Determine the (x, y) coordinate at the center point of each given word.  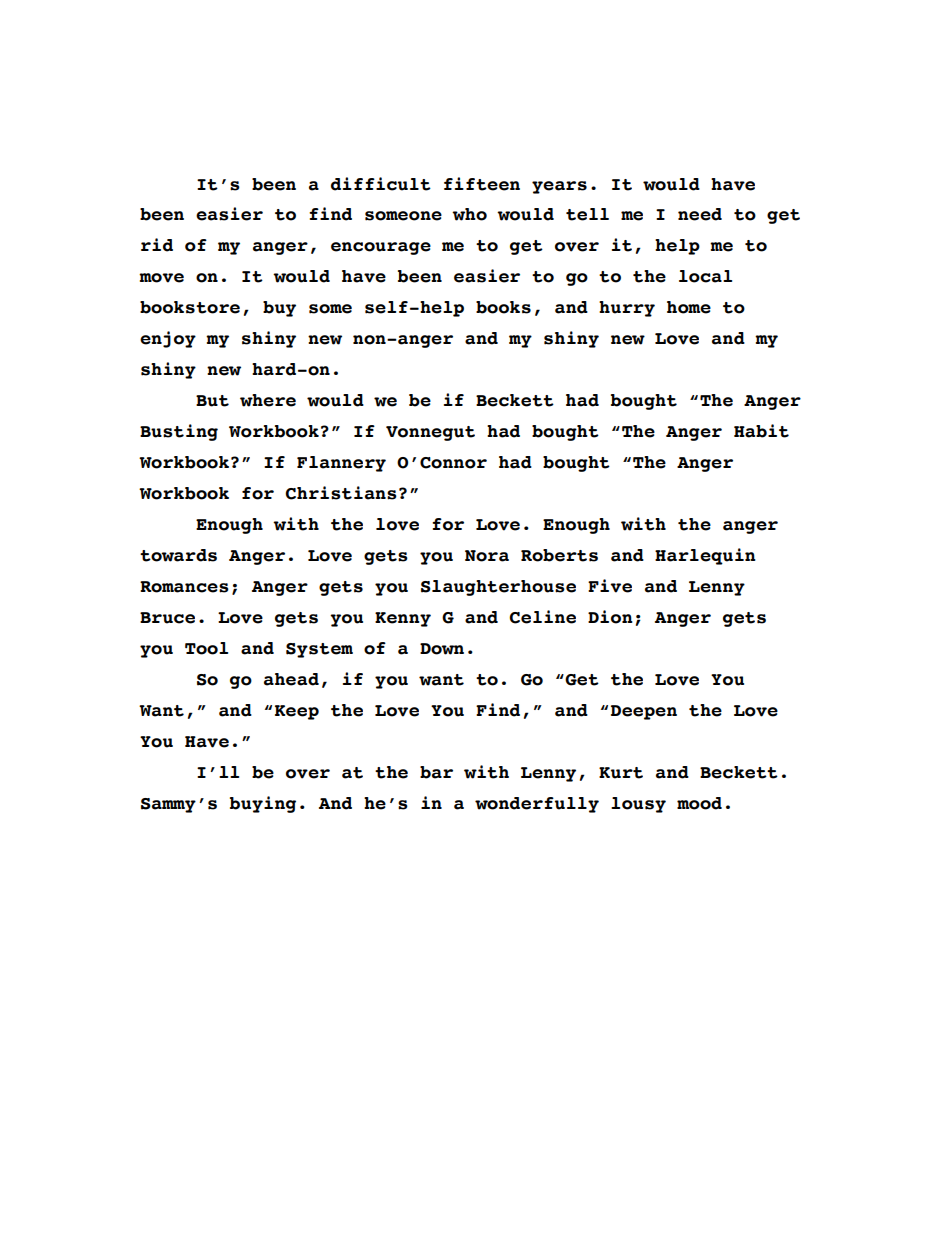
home (689, 307)
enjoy (168, 339)
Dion (610, 617)
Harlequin (705, 556)
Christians (341, 493)
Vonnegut (430, 433)
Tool (206, 648)
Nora (487, 556)
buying (263, 804)
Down (442, 649)
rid (157, 245)
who (469, 214)
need (700, 214)
